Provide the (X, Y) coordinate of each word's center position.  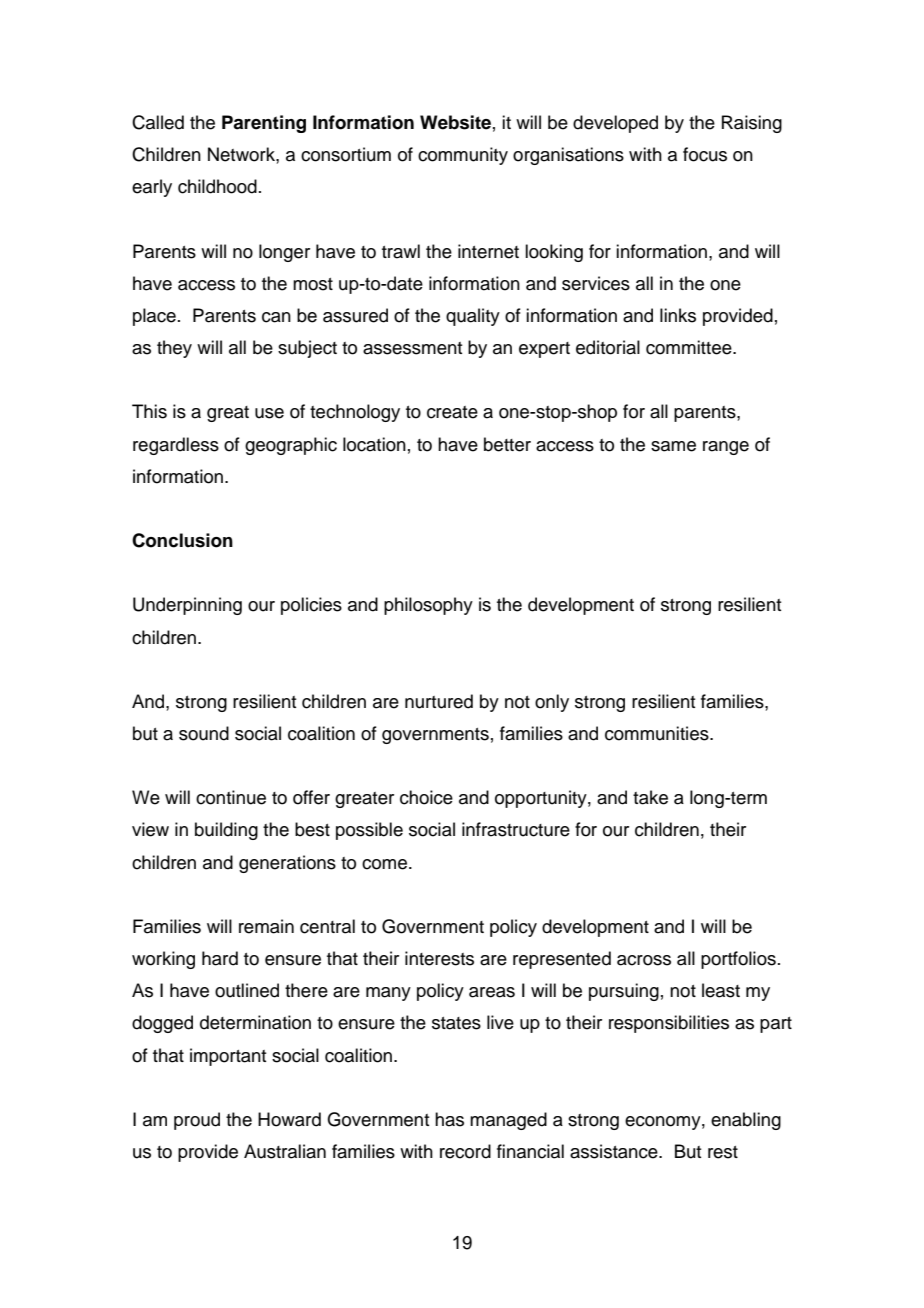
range (726, 448)
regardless (176, 446)
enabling (746, 1121)
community (463, 156)
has (449, 1119)
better (507, 444)
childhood (217, 186)
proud (197, 1121)
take (650, 797)
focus (705, 154)
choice (426, 797)
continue (231, 797)
